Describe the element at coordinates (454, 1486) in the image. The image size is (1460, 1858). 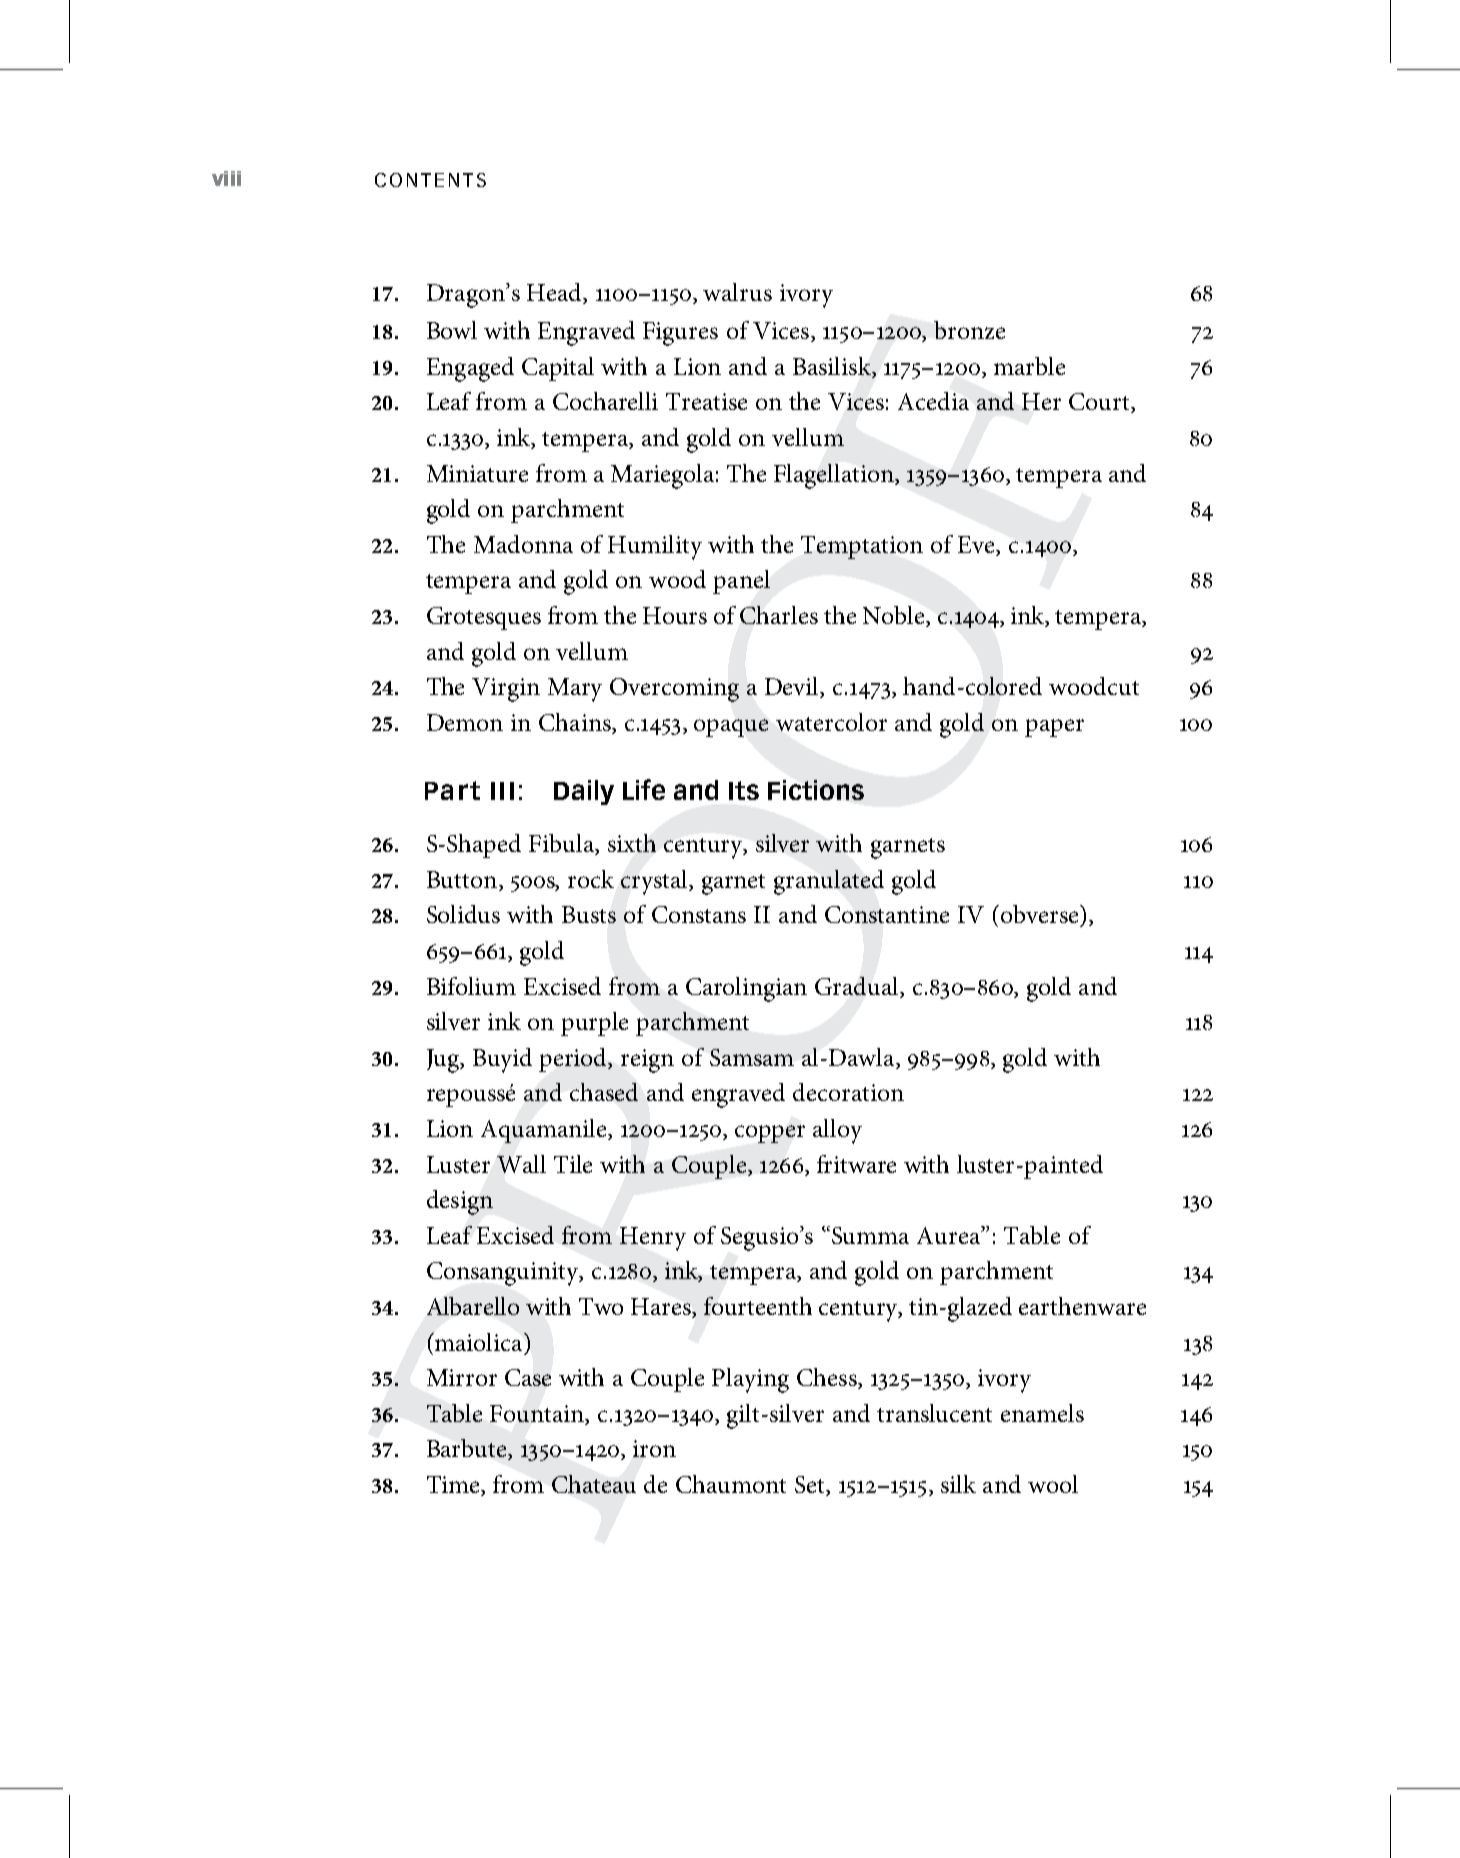
I see `Time` at that location.
